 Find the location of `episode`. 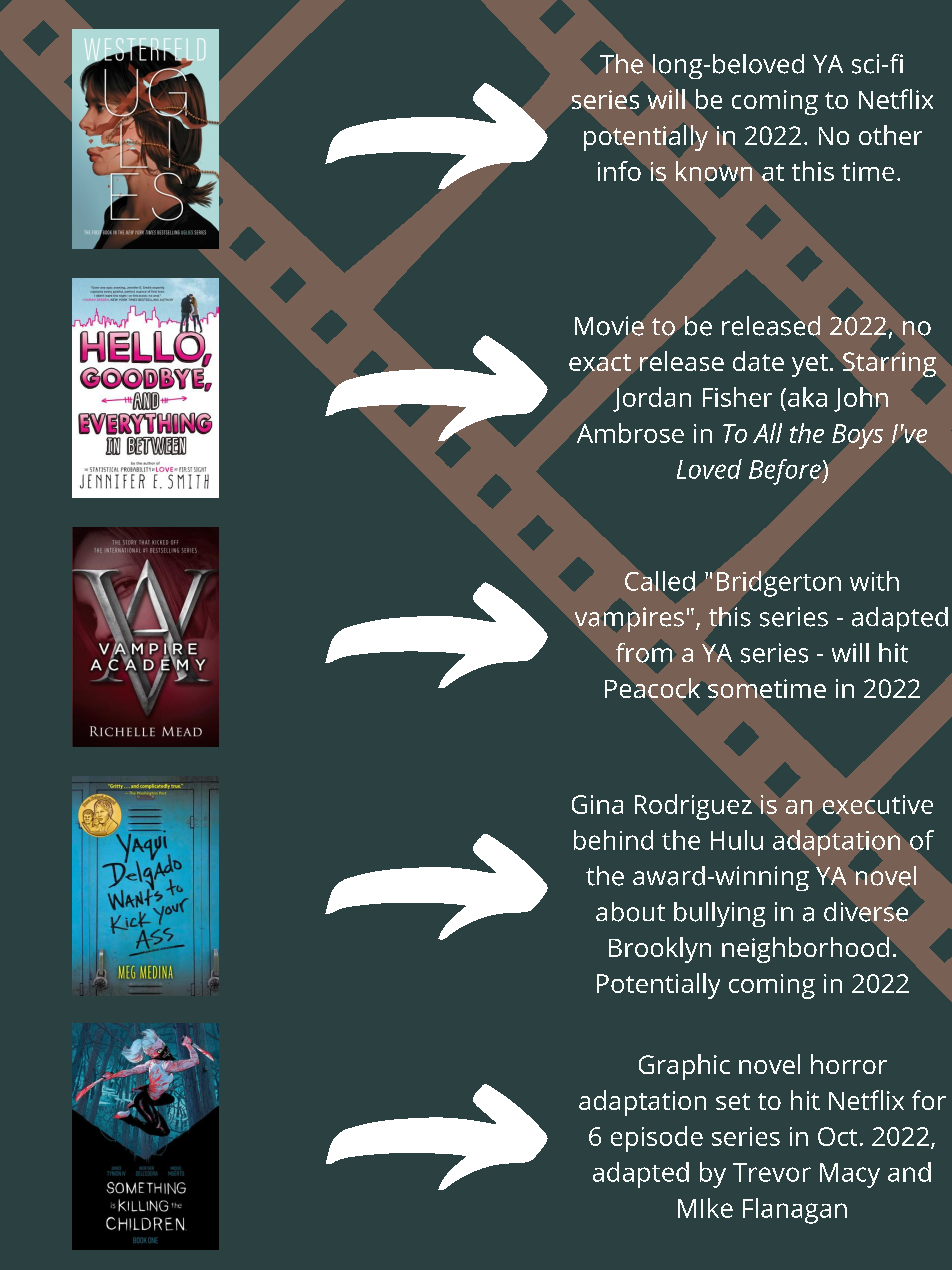

episode is located at coordinates (657, 1139).
